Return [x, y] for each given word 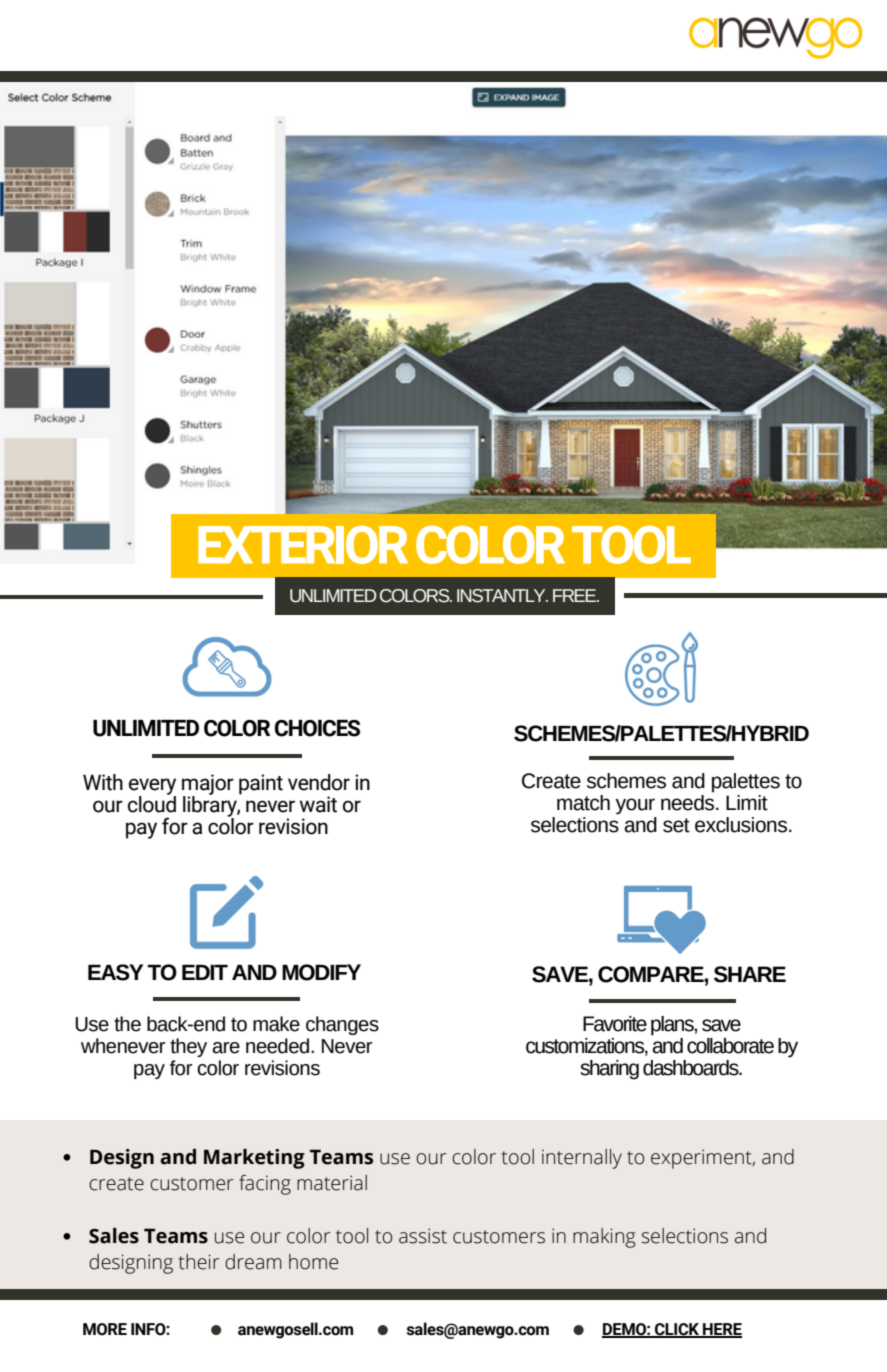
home [313, 1262]
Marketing [254, 1159]
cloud [152, 803]
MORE [105, 1329]
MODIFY [321, 972]
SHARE [750, 974]
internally [582, 1159]
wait [318, 804]
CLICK [677, 1330]
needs [689, 801]
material [332, 1183]
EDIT [205, 972]
